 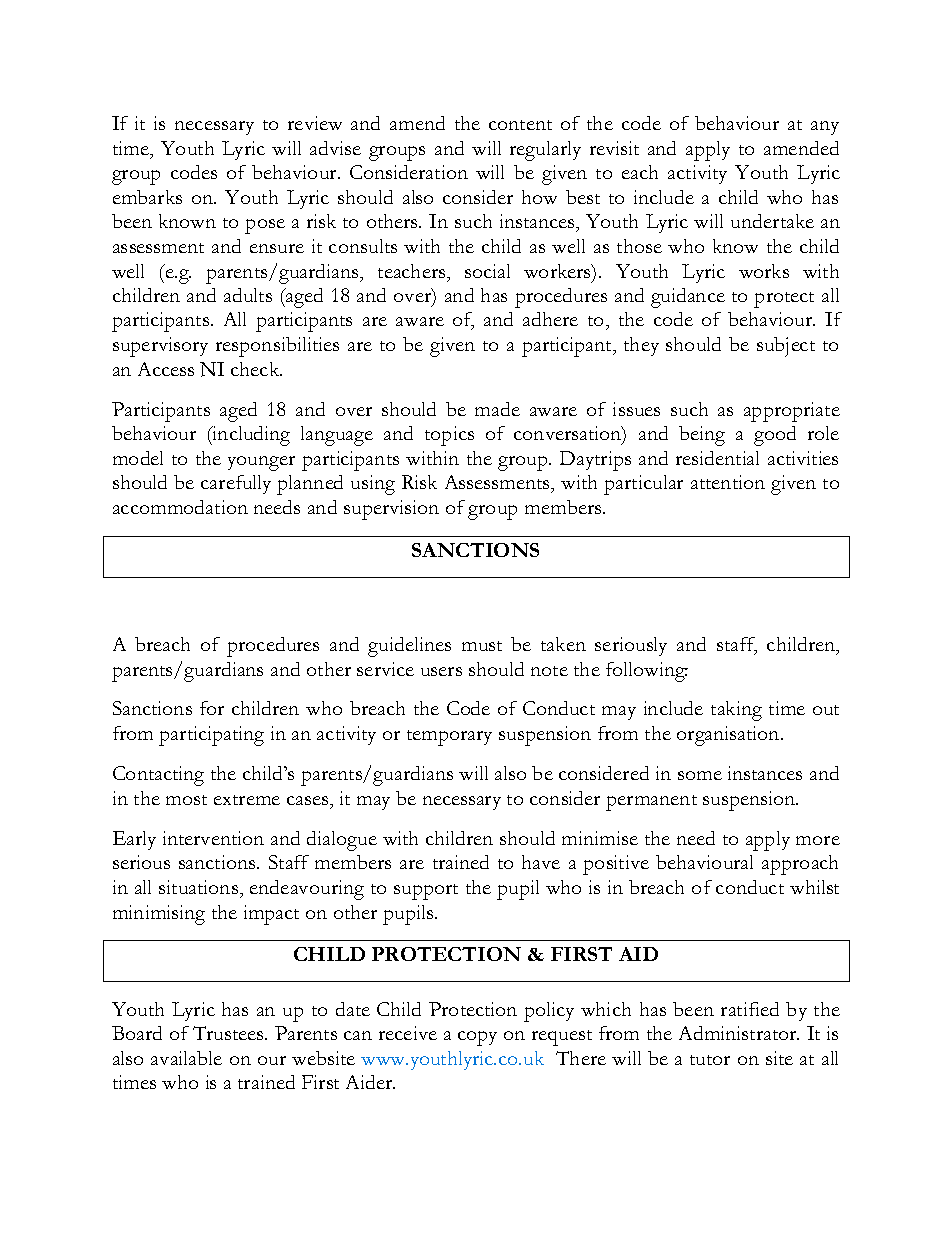 I want to click on Trustees, so click(x=229, y=1033).
